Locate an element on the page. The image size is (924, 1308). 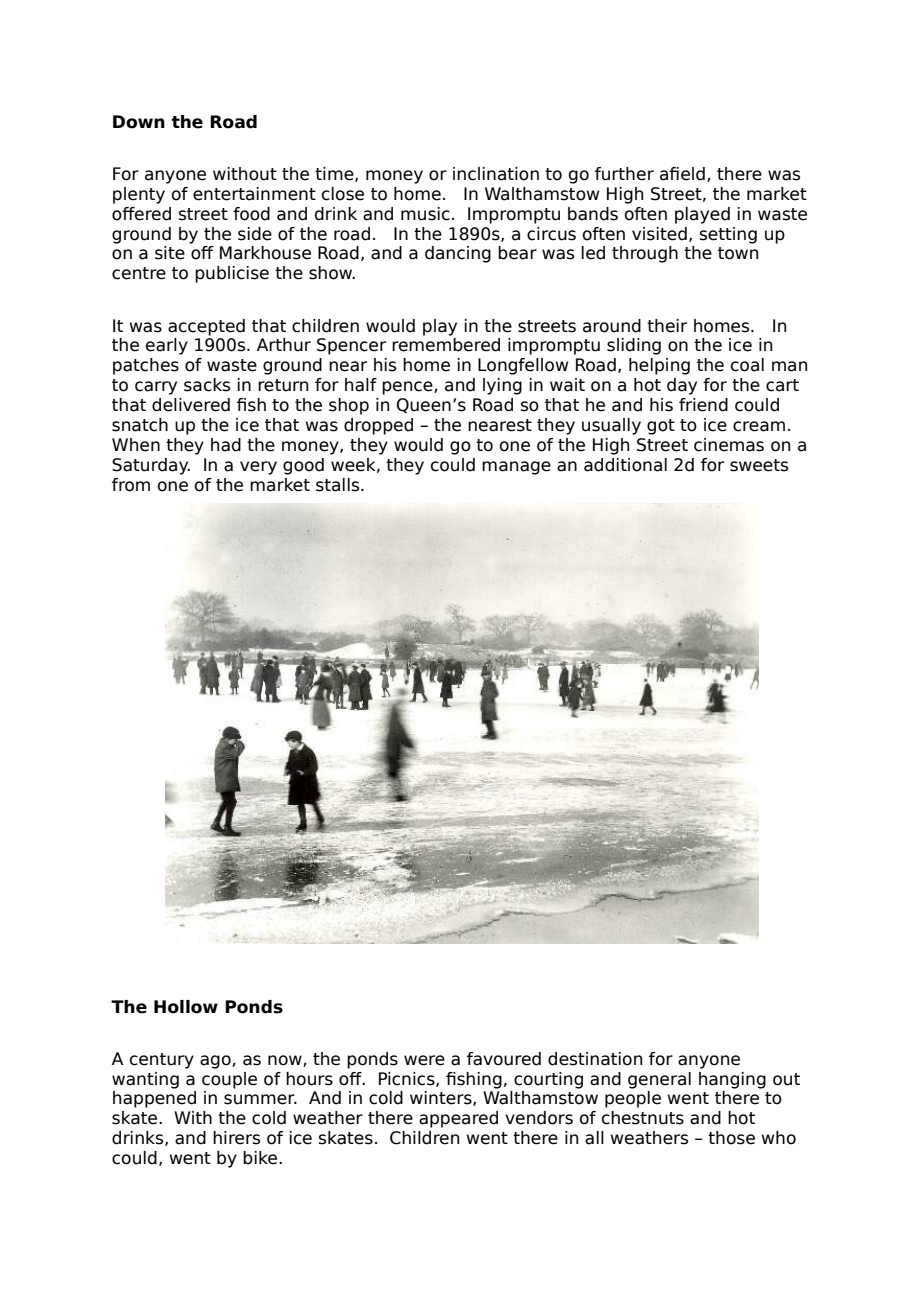
from is located at coordinates (131, 485).
